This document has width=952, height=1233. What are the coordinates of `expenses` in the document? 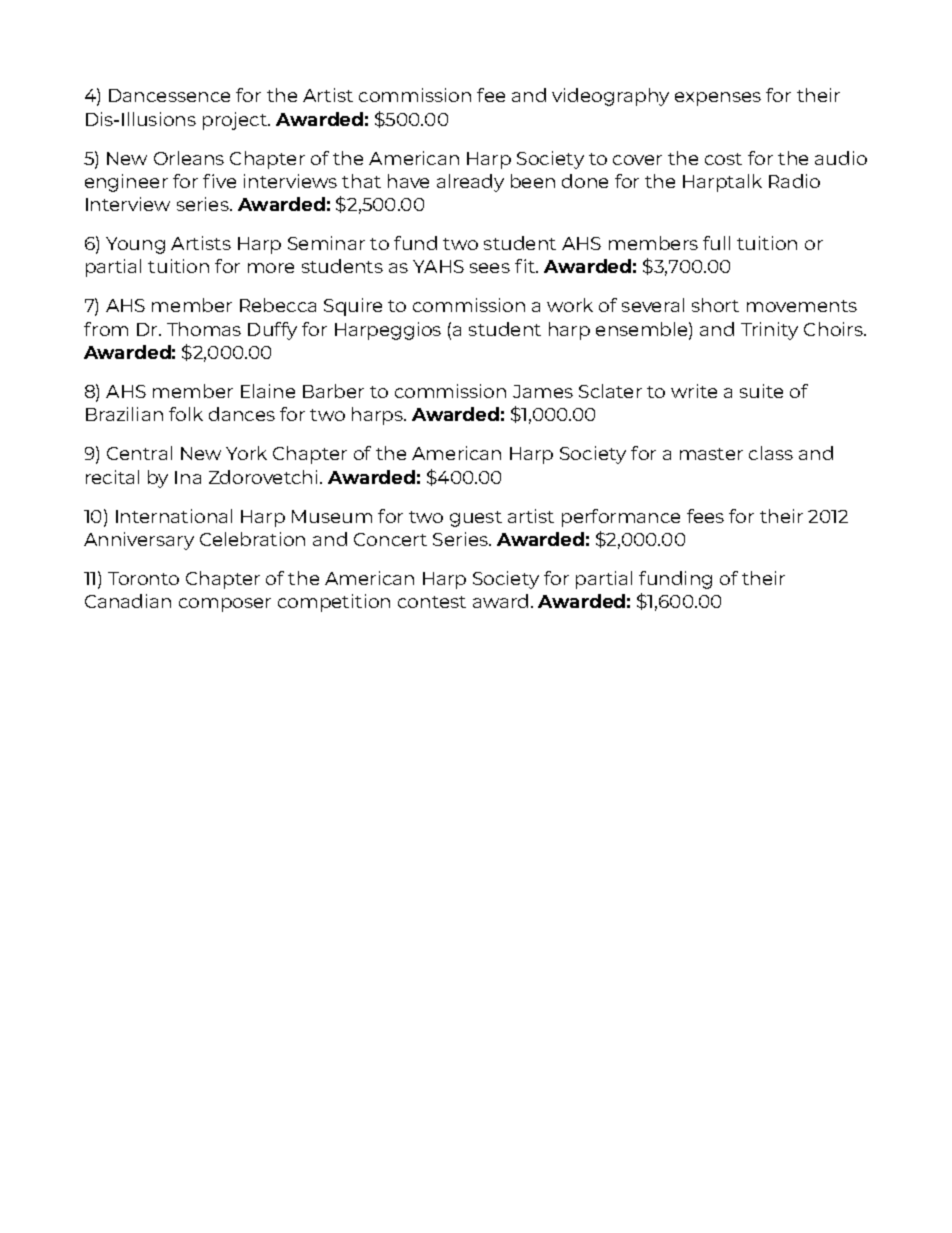 It's located at (718, 99).
